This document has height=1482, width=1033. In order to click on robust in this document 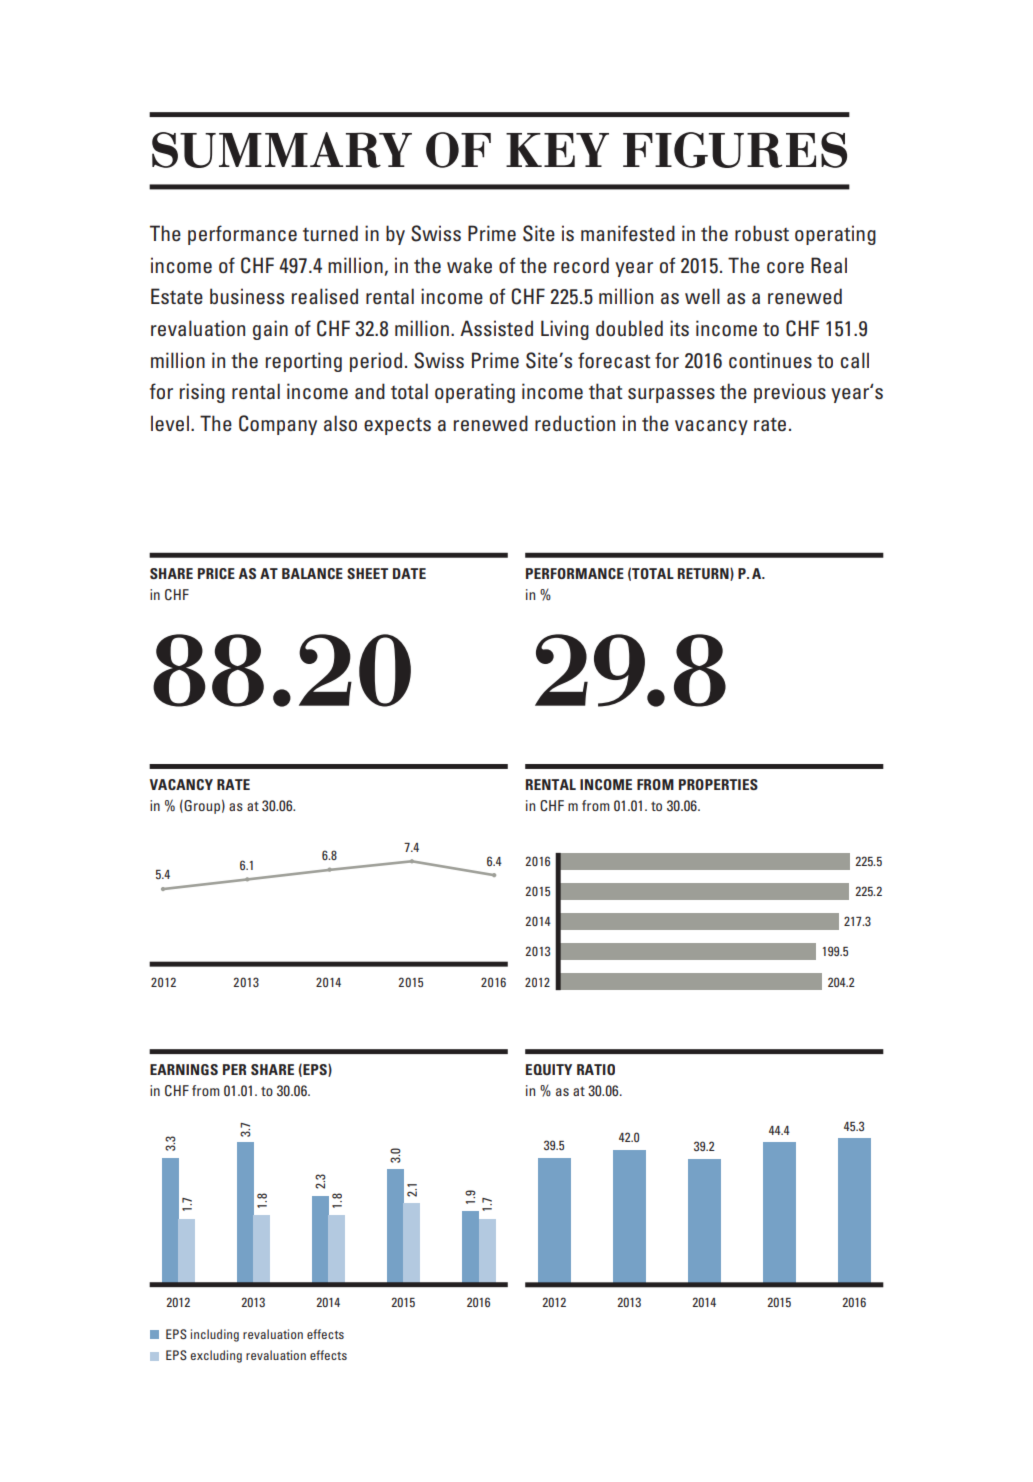, I will do `click(762, 233)`.
